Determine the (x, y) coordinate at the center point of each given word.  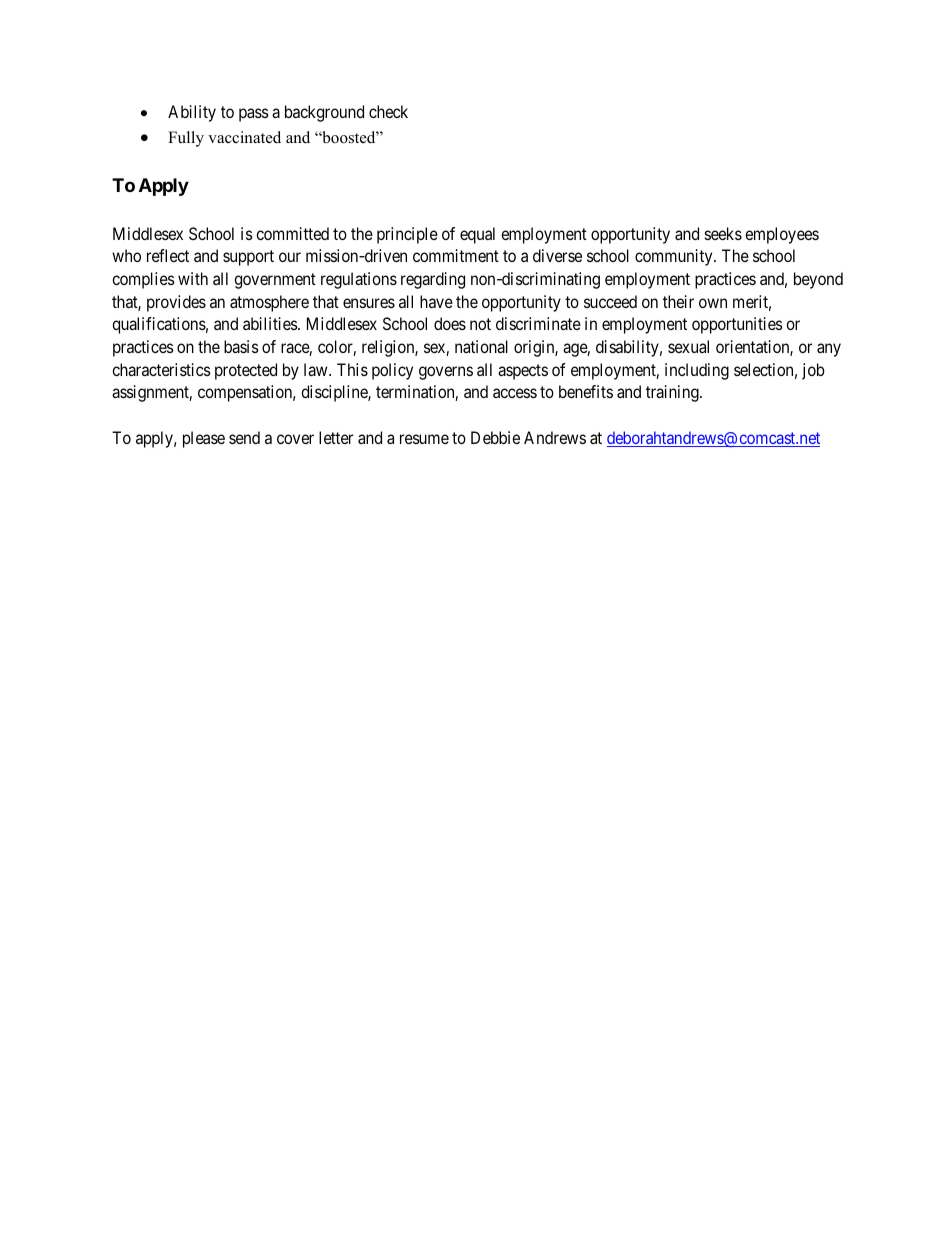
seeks (723, 233)
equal (477, 235)
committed (292, 233)
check (388, 111)
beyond (818, 280)
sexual (688, 346)
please (204, 439)
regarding (433, 280)
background (324, 113)
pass (254, 115)
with (193, 278)
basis (241, 346)
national (481, 346)
